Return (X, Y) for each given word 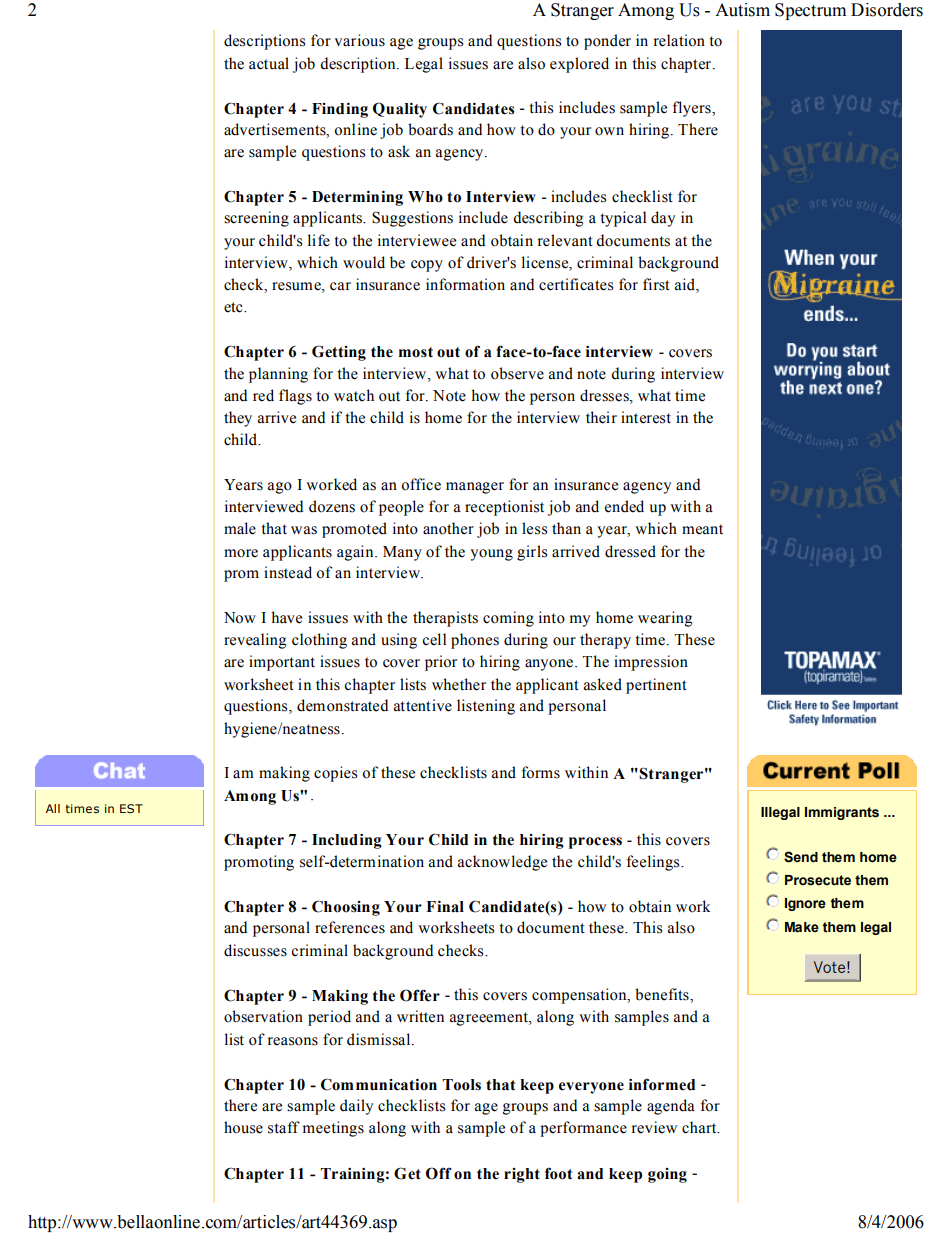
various (359, 40)
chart (700, 1127)
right (522, 1175)
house (243, 1127)
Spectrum (810, 11)
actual (269, 63)
